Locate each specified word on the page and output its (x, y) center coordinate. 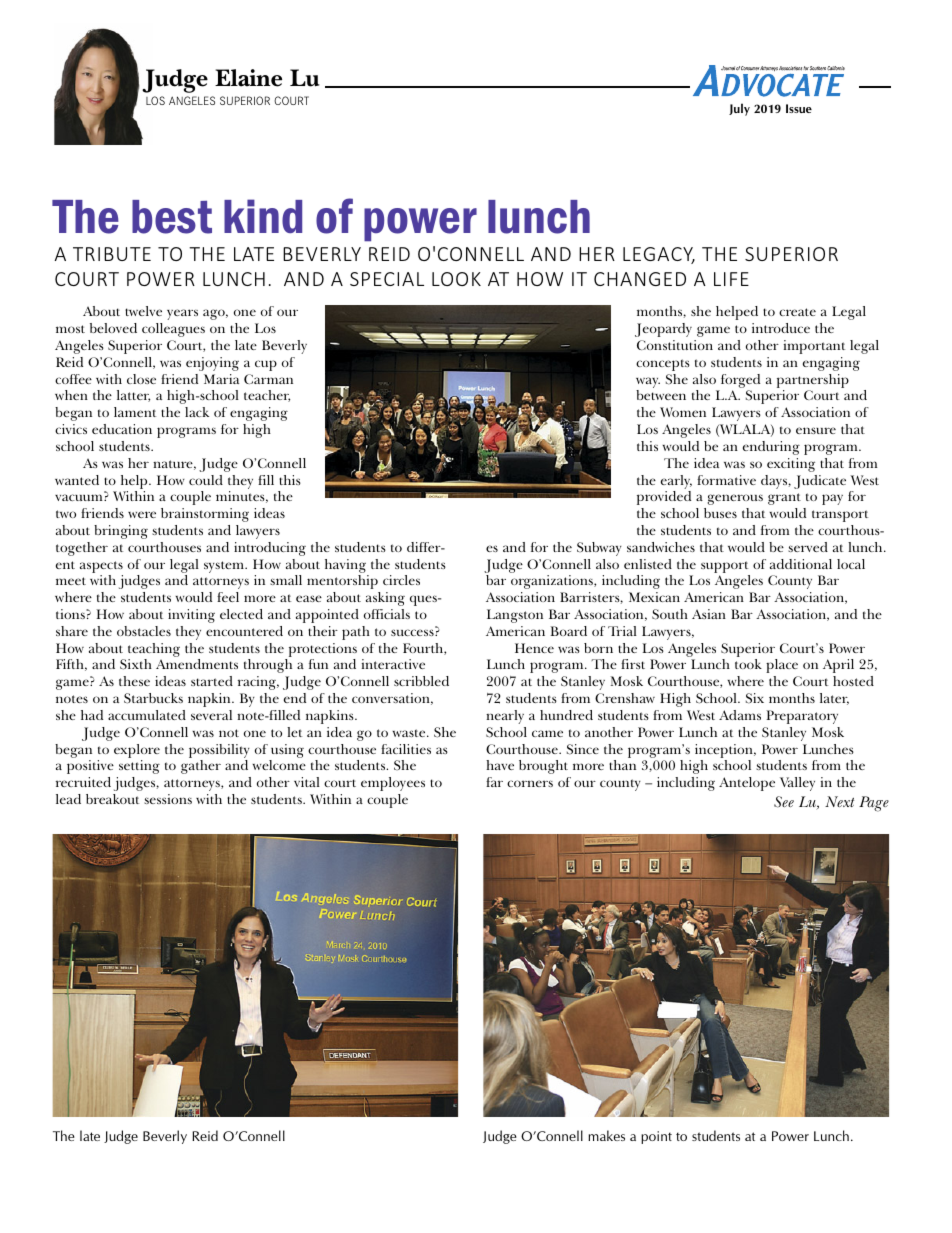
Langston (515, 616)
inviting (191, 616)
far (494, 782)
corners (530, 783)
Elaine (248, 78)
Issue (799, 108)
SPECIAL (387, 279)
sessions (168, 799)
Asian (709, 614)
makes (606, 1135)
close (141, 379)
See (784, 802)
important (814, 347)
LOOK (456, 279)
